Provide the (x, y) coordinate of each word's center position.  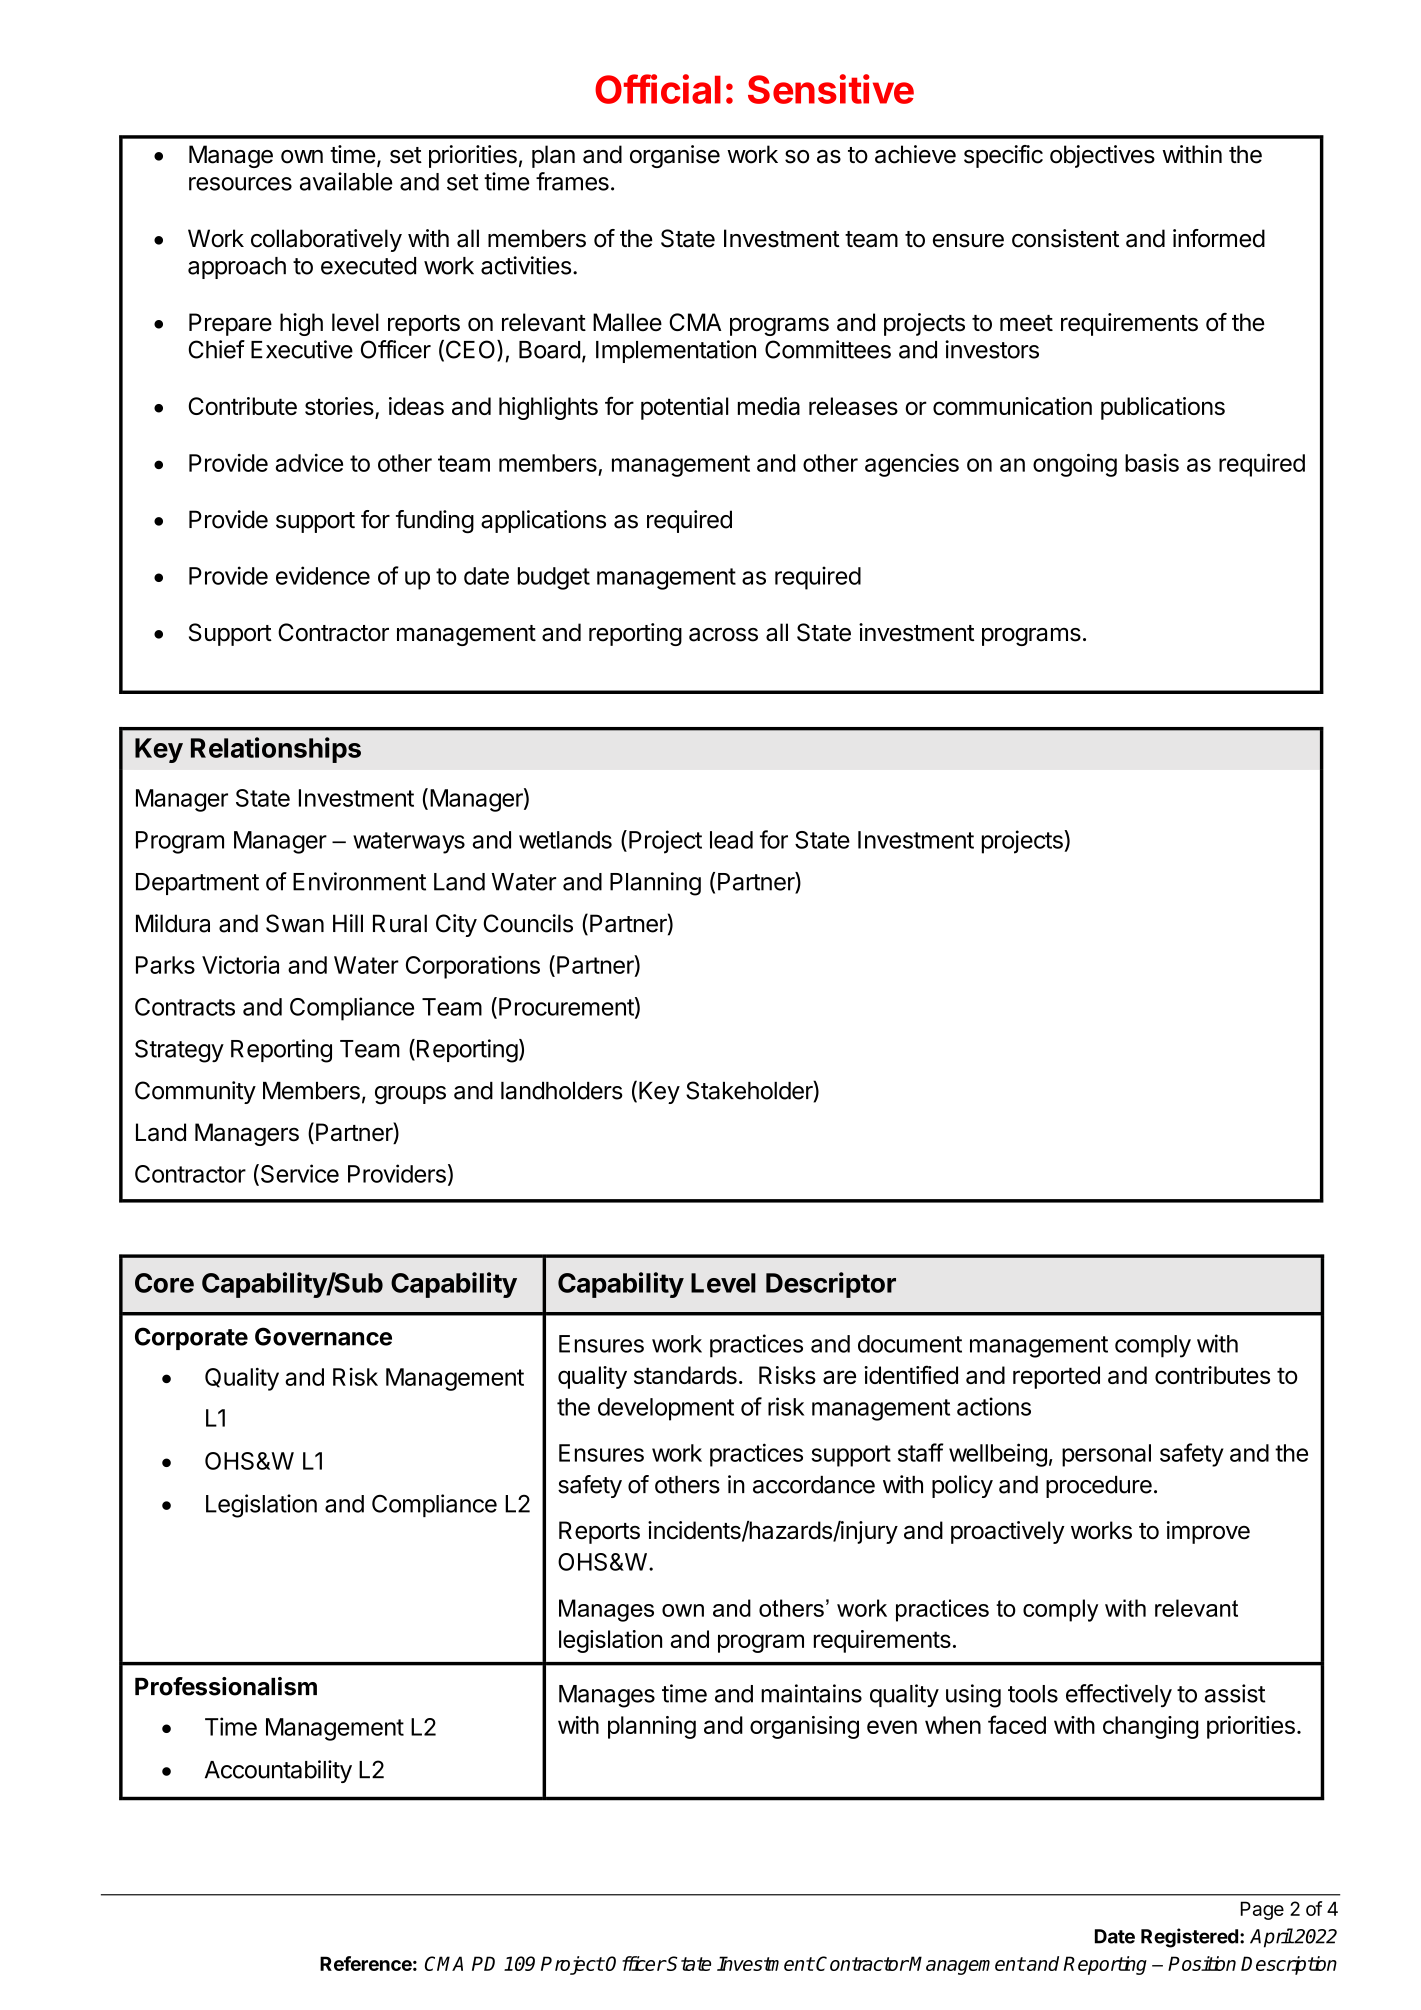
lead (731, 840)
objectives (1102, 156)
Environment (359, 881)
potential (684, 408)
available (346, 181)
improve (1208, 1532)
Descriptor (831, 1285)
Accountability (278, 1771)
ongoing (1075, 465)
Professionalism (226, 1686)
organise (675, 156)
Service (298, 1174)
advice (309, 463)
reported (1056, 1377)
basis (1152, 463)
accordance (814, 1485)
